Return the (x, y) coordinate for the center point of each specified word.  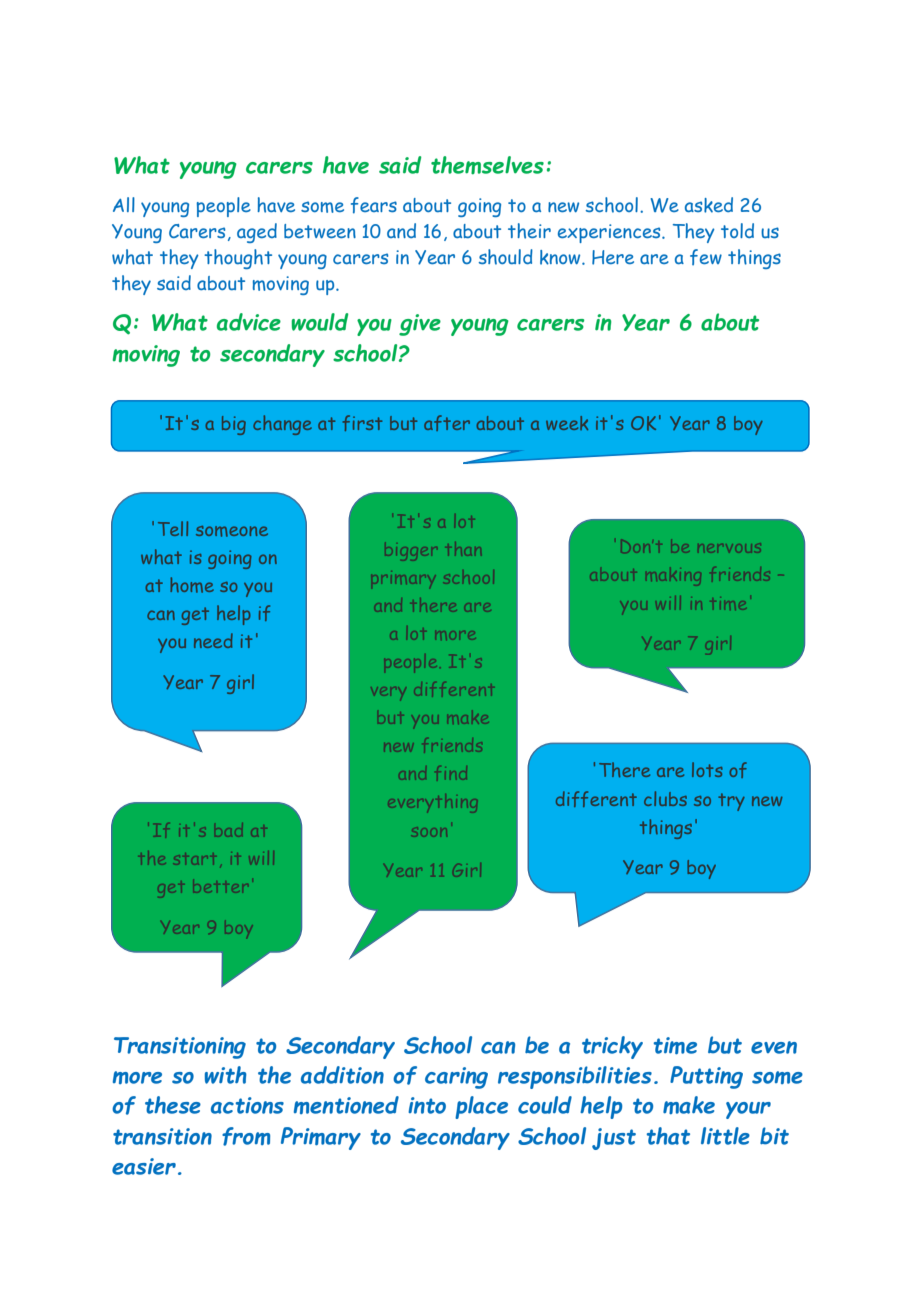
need (213, 640)
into (427, 1105)
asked (709, 205)
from (246, 1136)
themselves (487, 165)
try (731, 802)
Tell (173, 528)
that (668, 1136)
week (567, 423)
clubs (665, 798)
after (447, 423)
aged (257, 233)
